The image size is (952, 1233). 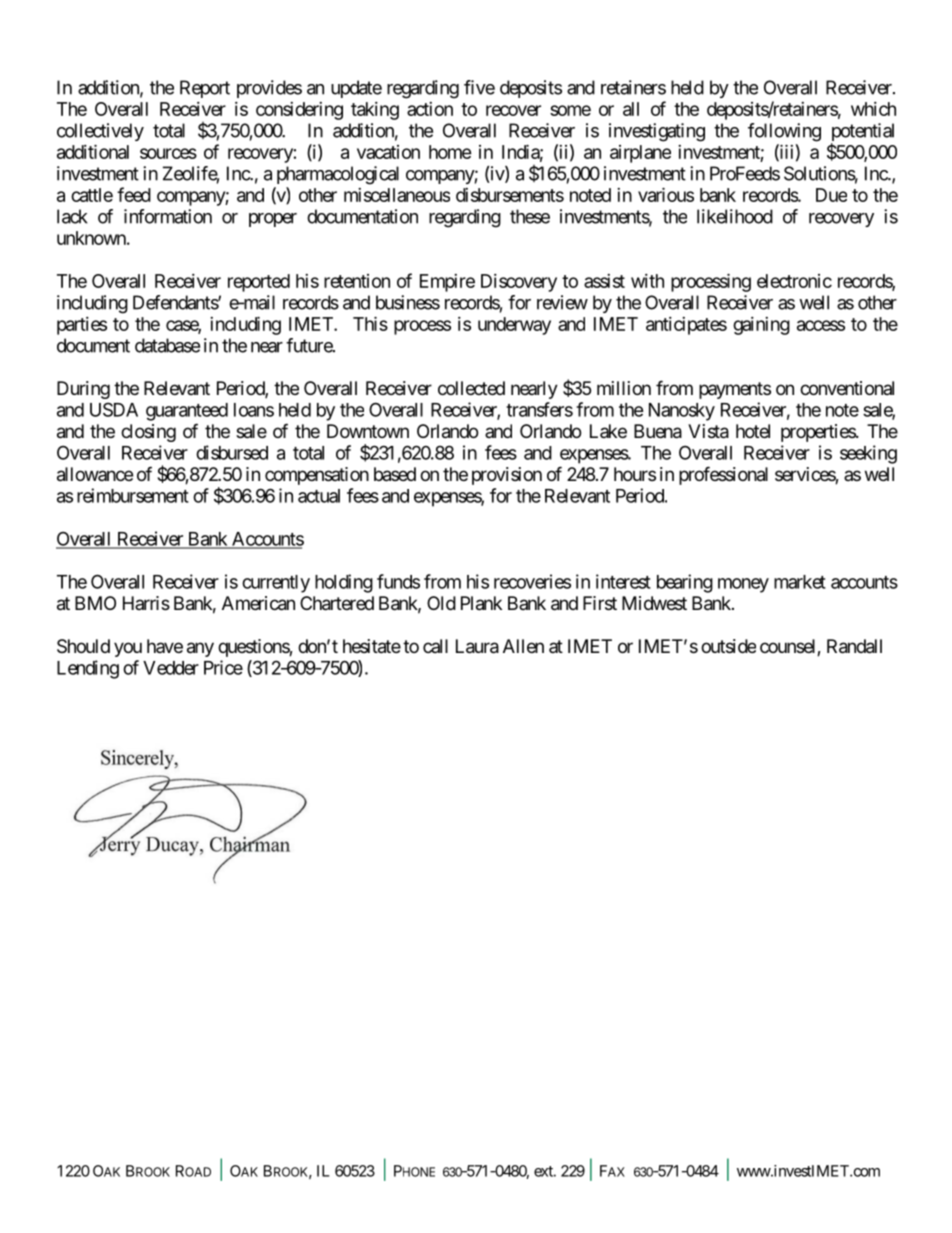 What do you see at coordinates (168, 216) in the screenshot?
I see `information` at bounding box center [168, 216].
